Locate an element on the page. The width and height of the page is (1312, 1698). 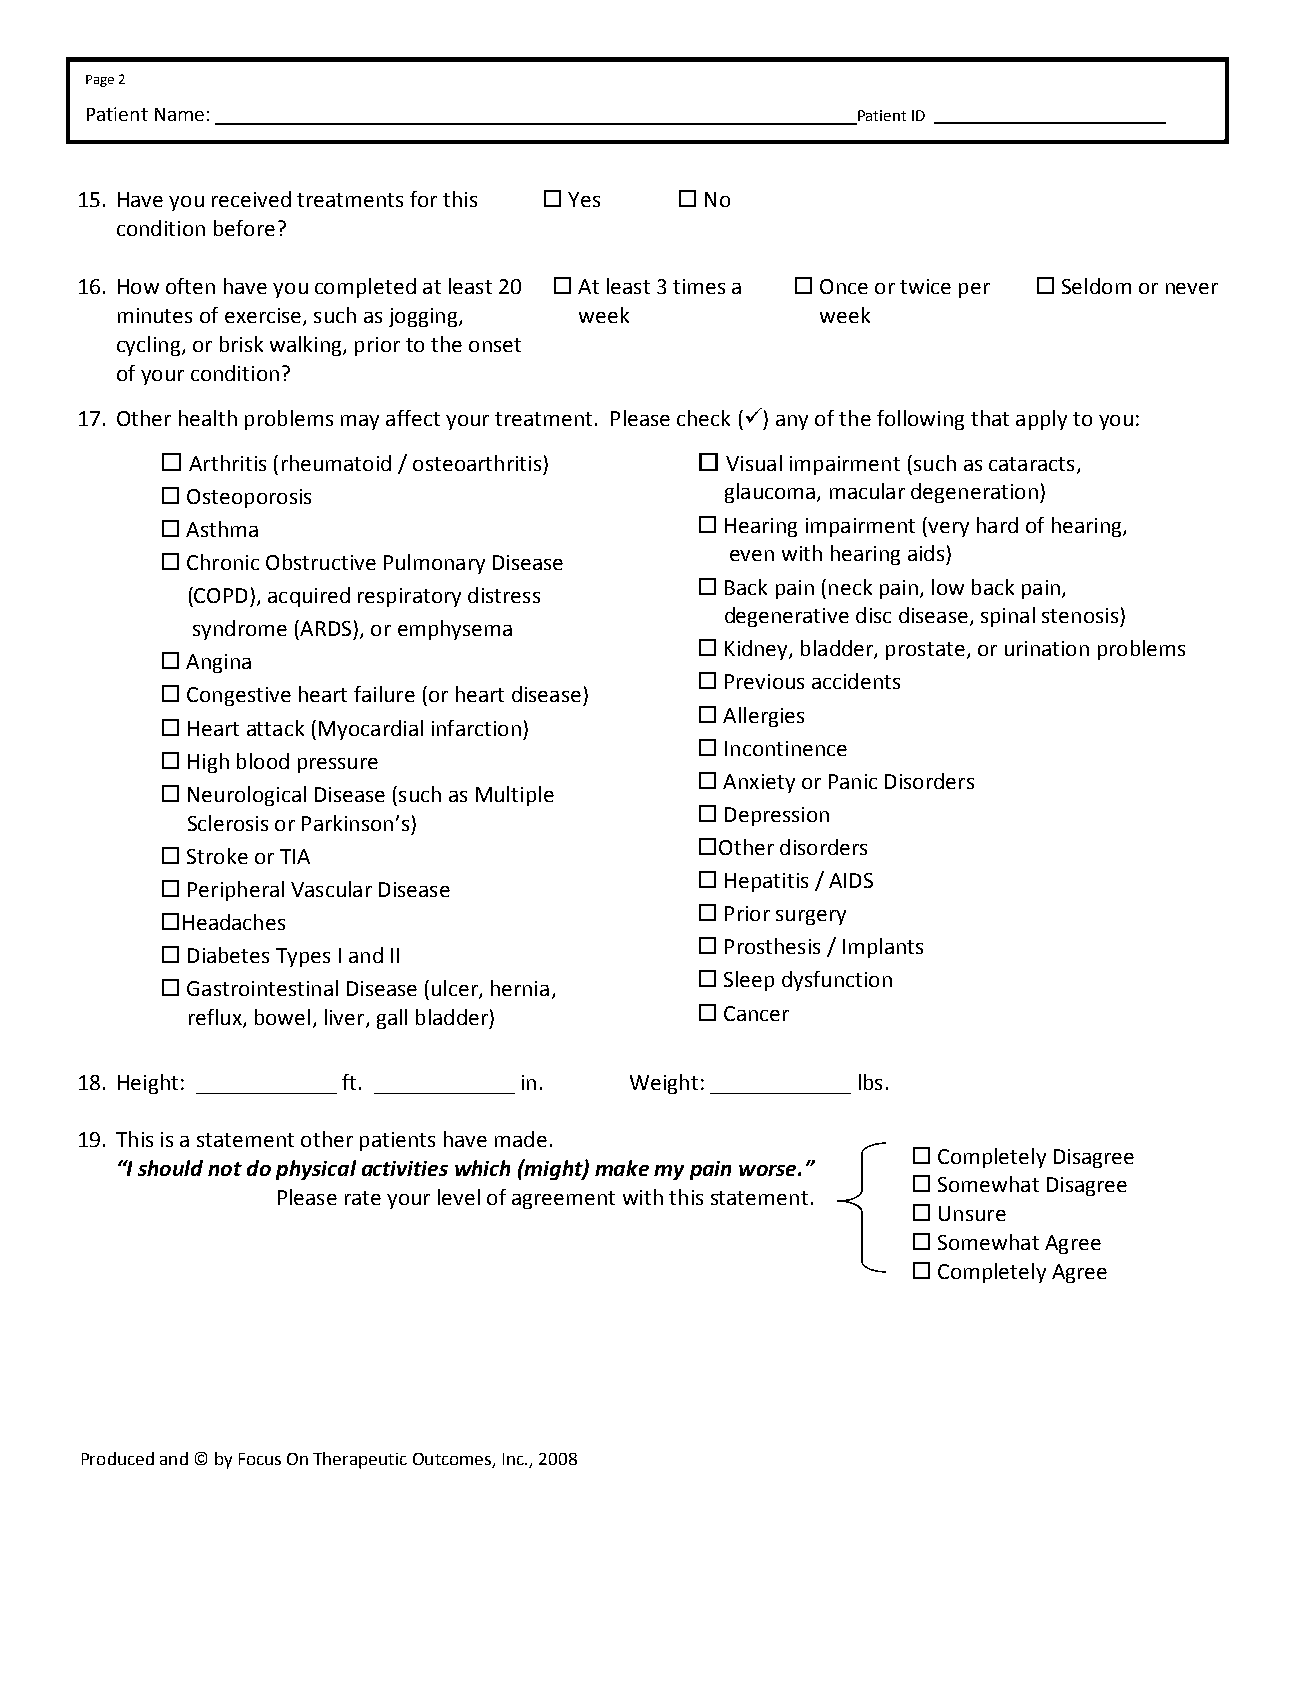
Anxiety is located at coordinates (759, 783).
